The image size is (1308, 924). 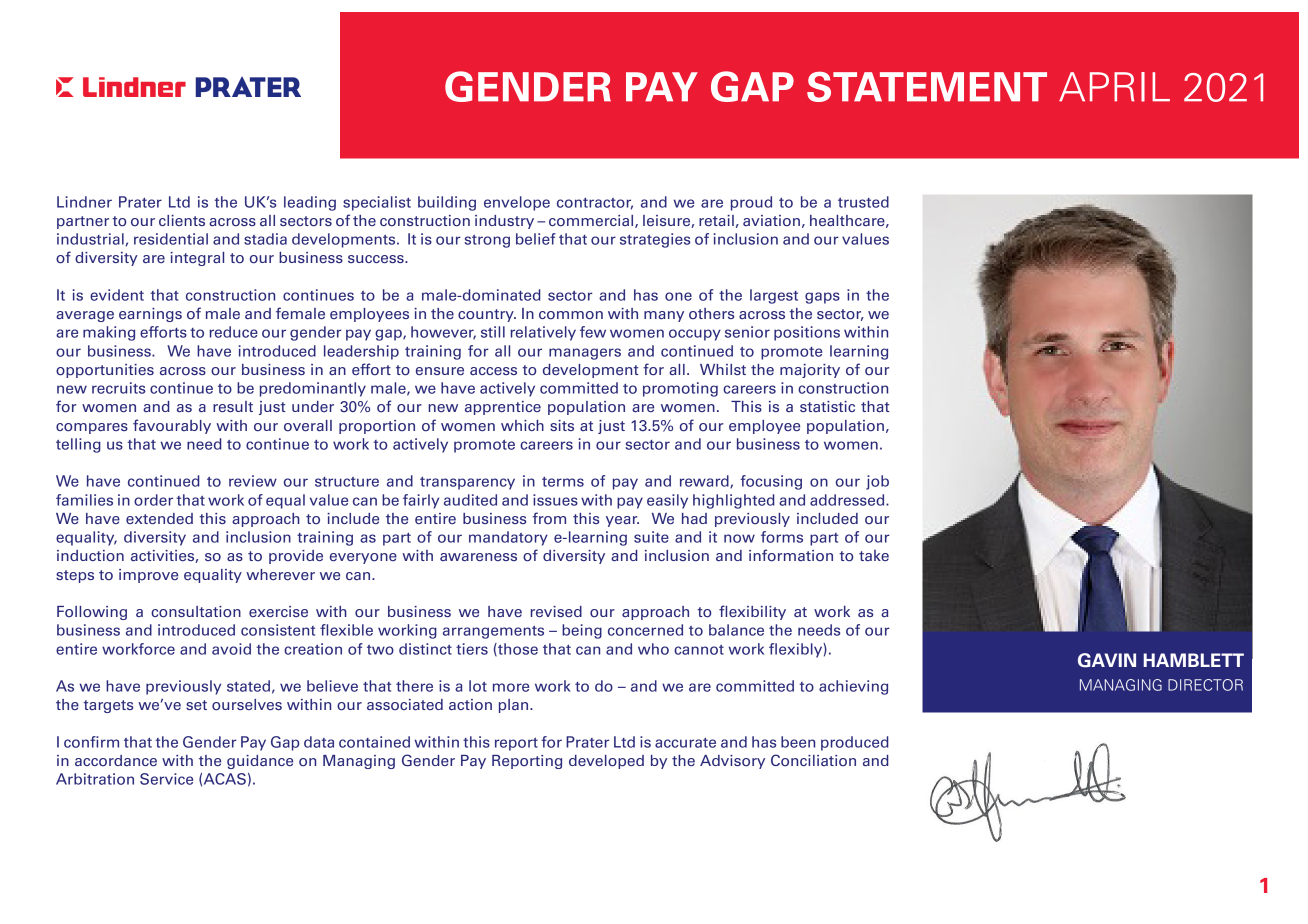 I want to click on favourably, so click(x=172, y=426).
